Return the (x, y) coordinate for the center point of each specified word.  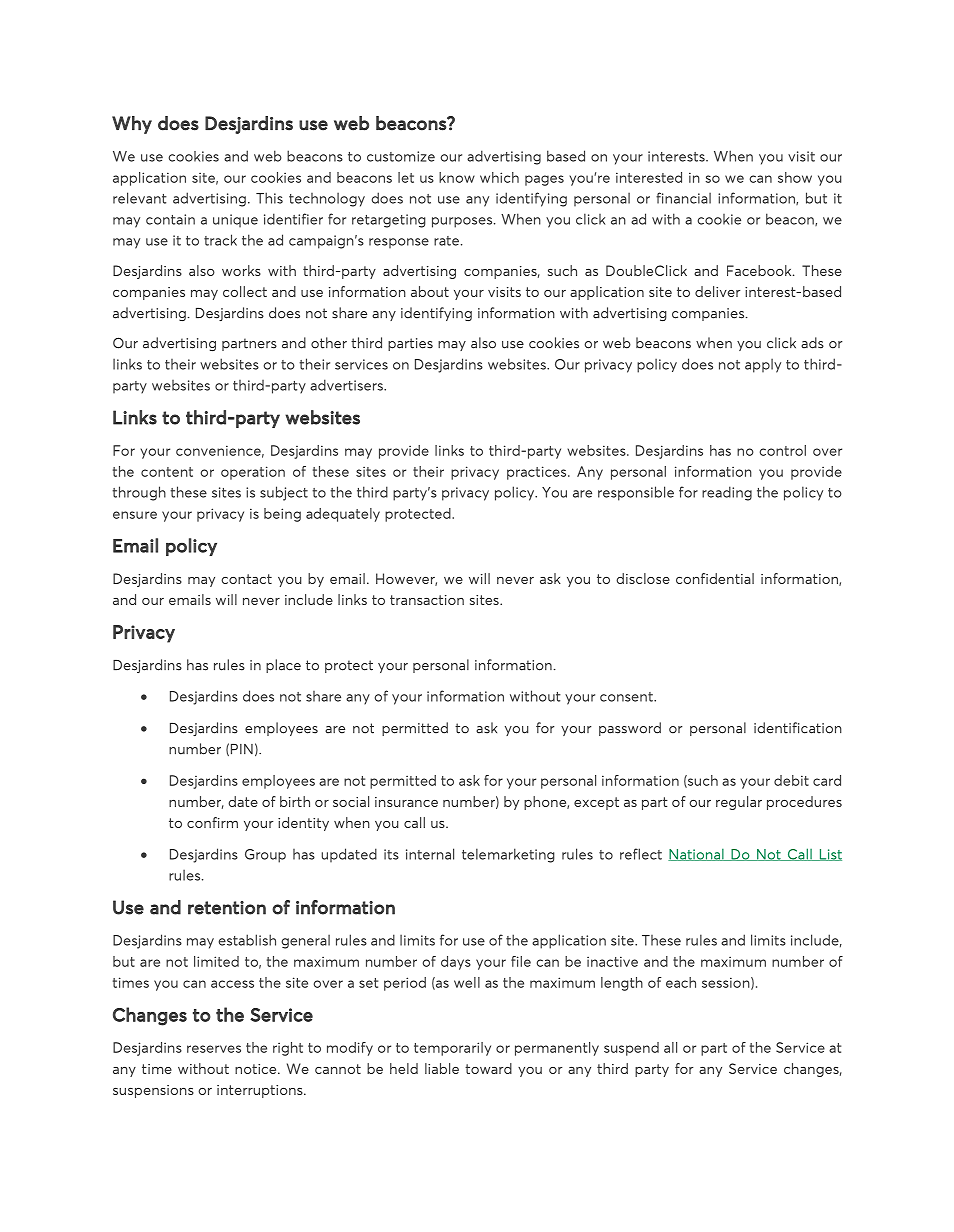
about (430, 291)
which (499, 177)
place (283, 666)
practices (538, 473)
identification (798, 728)
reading (727, 493)
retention (227, 908)
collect (245, 291)
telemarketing (508, 855)
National (697, 854)
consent (627, 697)
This (269, 198)
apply (763, 365)
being (282, 515)
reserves (214, 1049)
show (795, 177)
